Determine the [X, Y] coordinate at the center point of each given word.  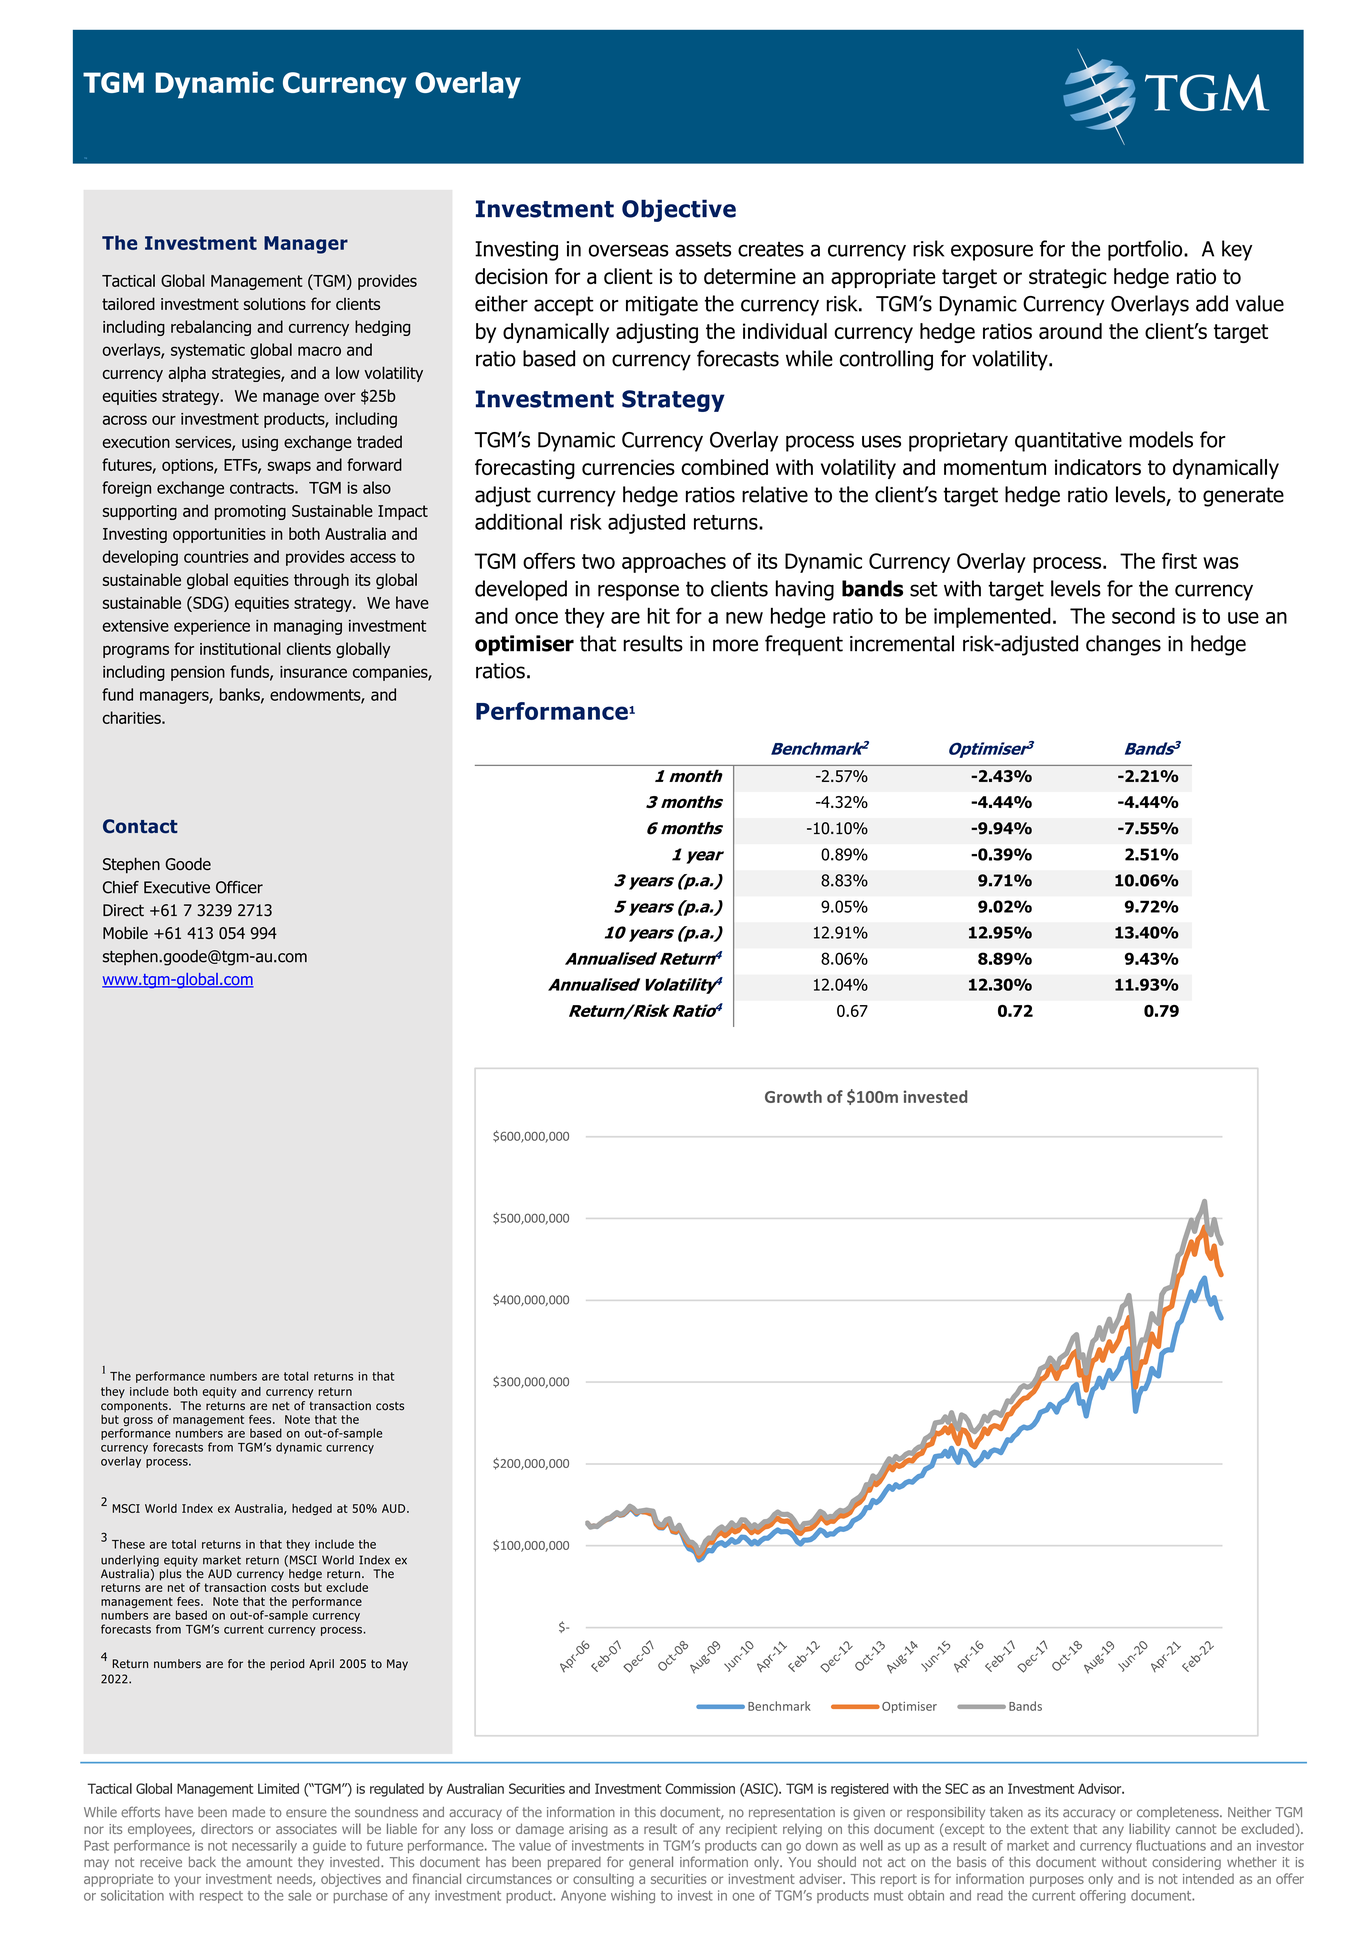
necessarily [264, 1846]
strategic [1068, 278]
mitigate [662, 306]
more [735, 645]
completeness [1179, 1813]
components [135, 1407]
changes [1123, 645]
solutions [275, 303]
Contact [140, 826]
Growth [793, 1096]
